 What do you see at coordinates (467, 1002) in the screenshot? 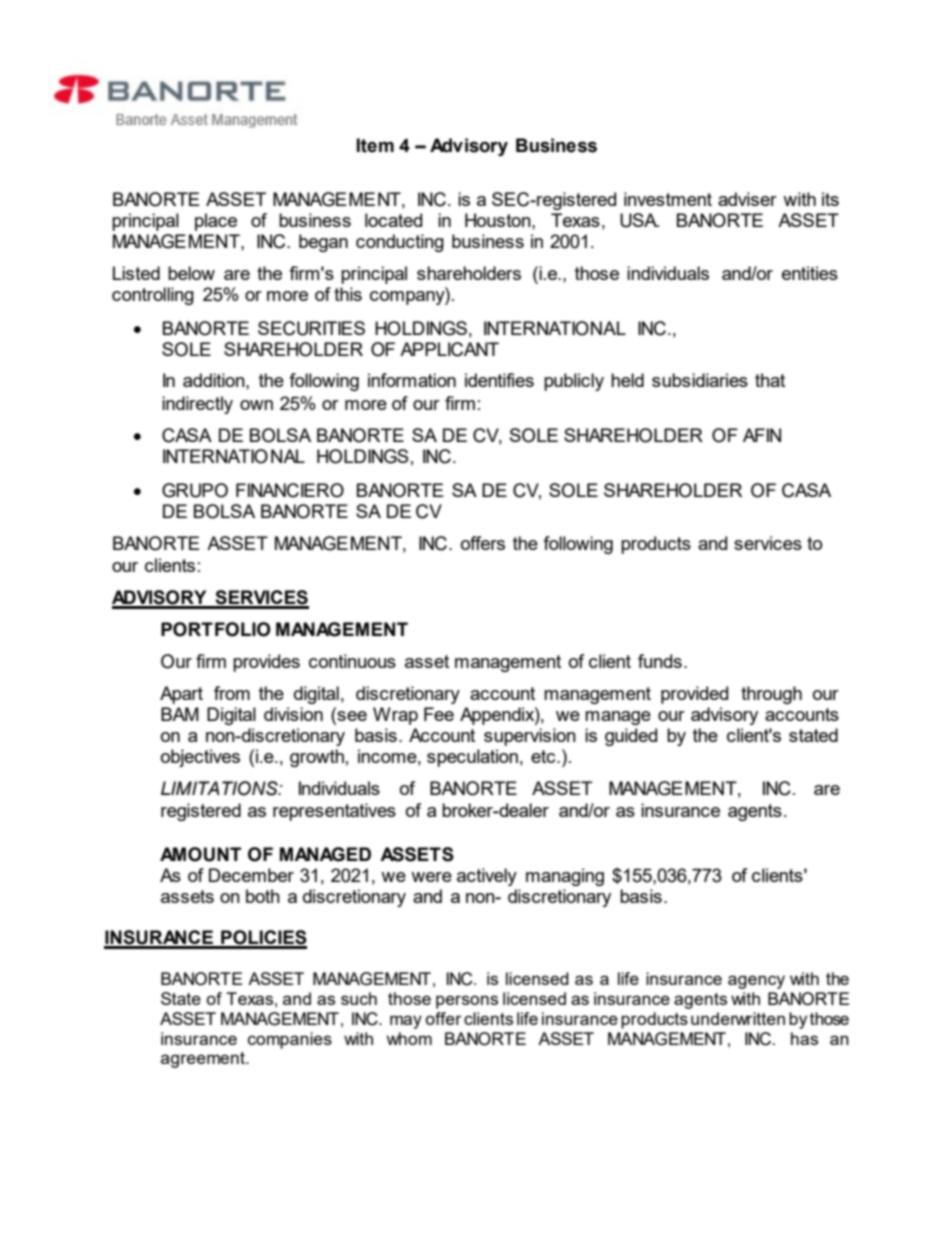
I see `persons` at bounding box center [467, 1002].
